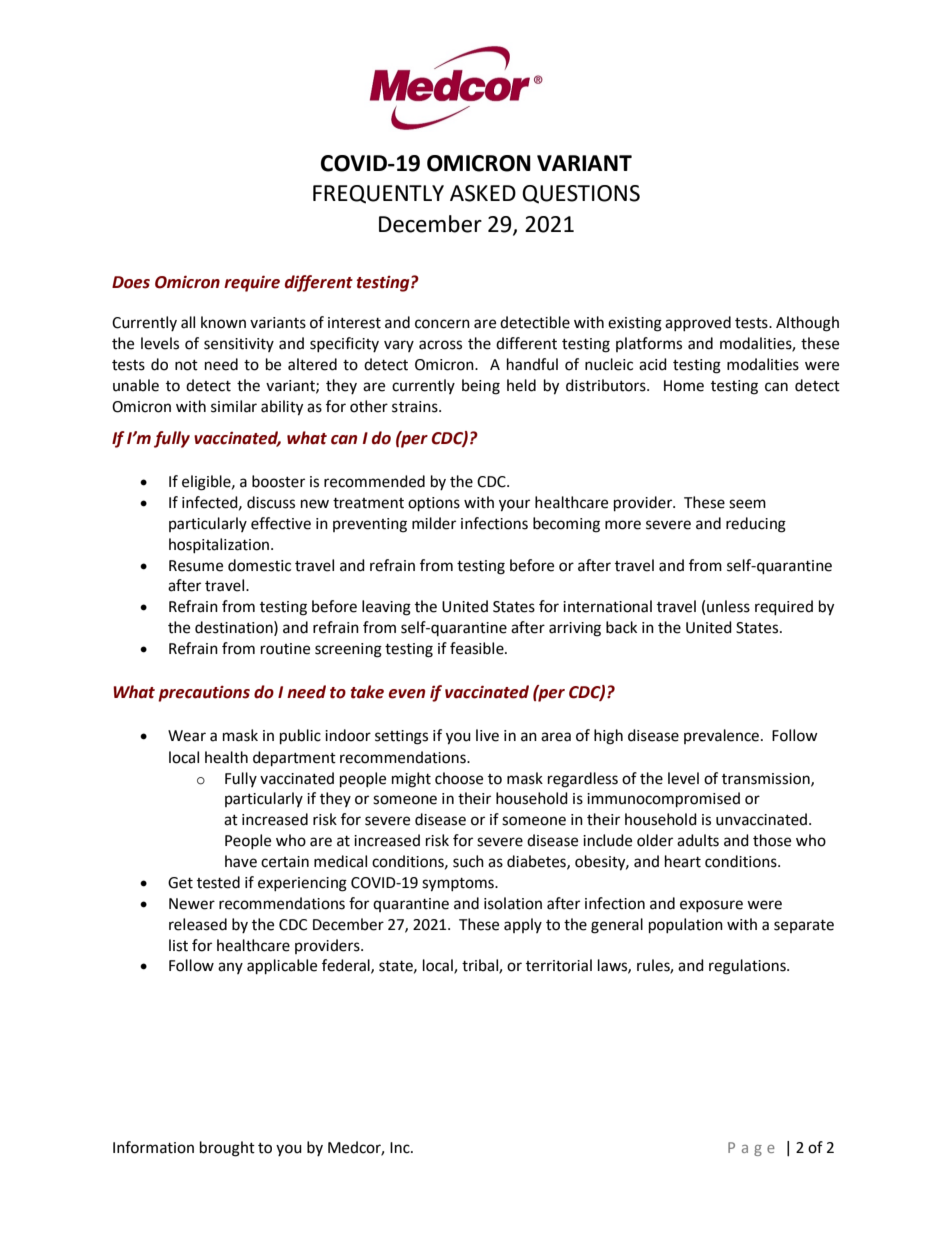 This screenshot has height=1233, width=952. Describe the element at coordinates (483, 193) in the screenshot. I see `ASKED` at that location.
